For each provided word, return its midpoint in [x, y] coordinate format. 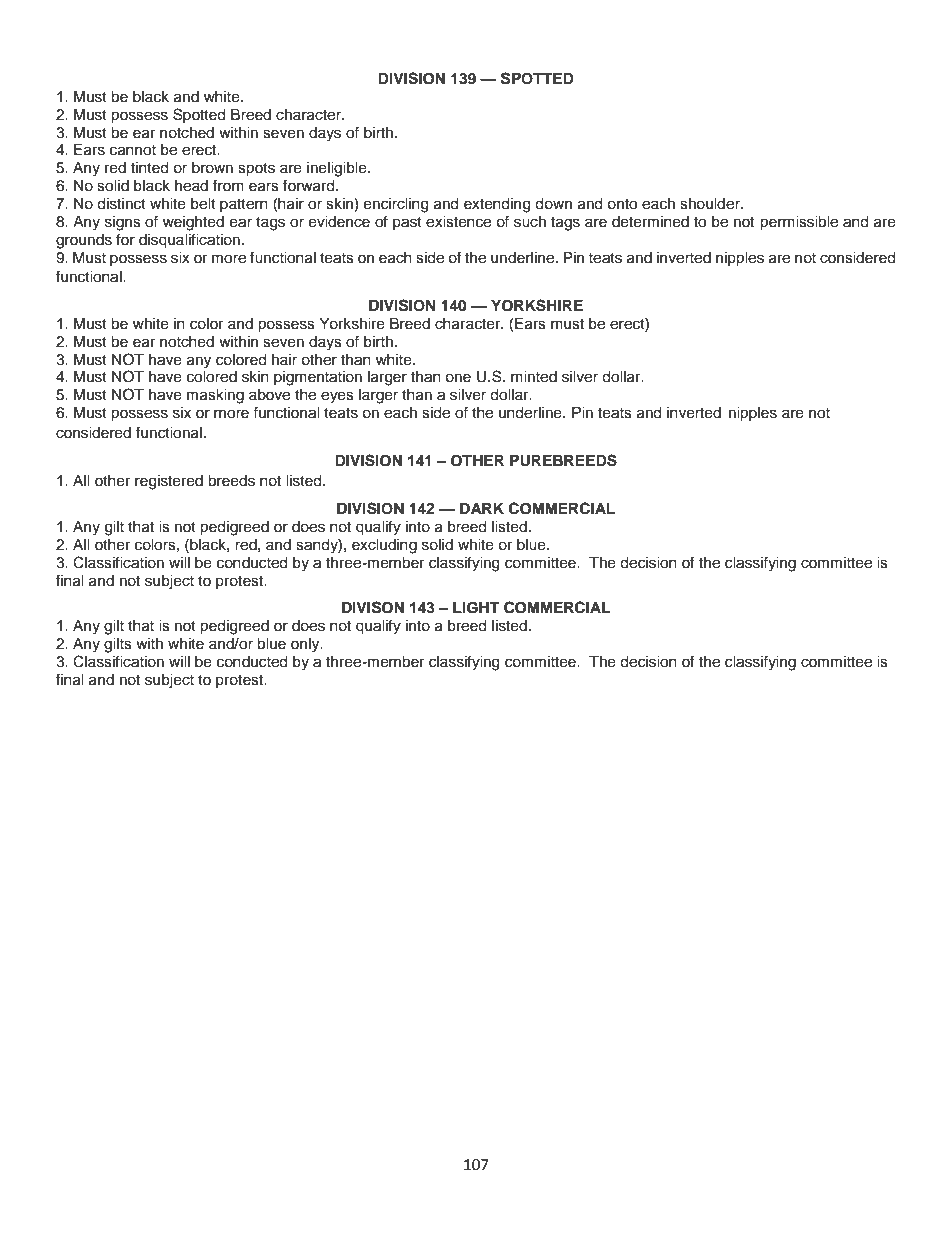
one [458, 378]
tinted [149, 168]
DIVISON [373, 607]
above [269, 395]
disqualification [189, 240]
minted [534, 377]
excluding [384, 546]
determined [650, 222]
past [407, 223]
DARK [482, 508]
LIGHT [476, 608]
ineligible [338, 169]
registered [169, 482]
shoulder [711, 204]
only [306, 645]
